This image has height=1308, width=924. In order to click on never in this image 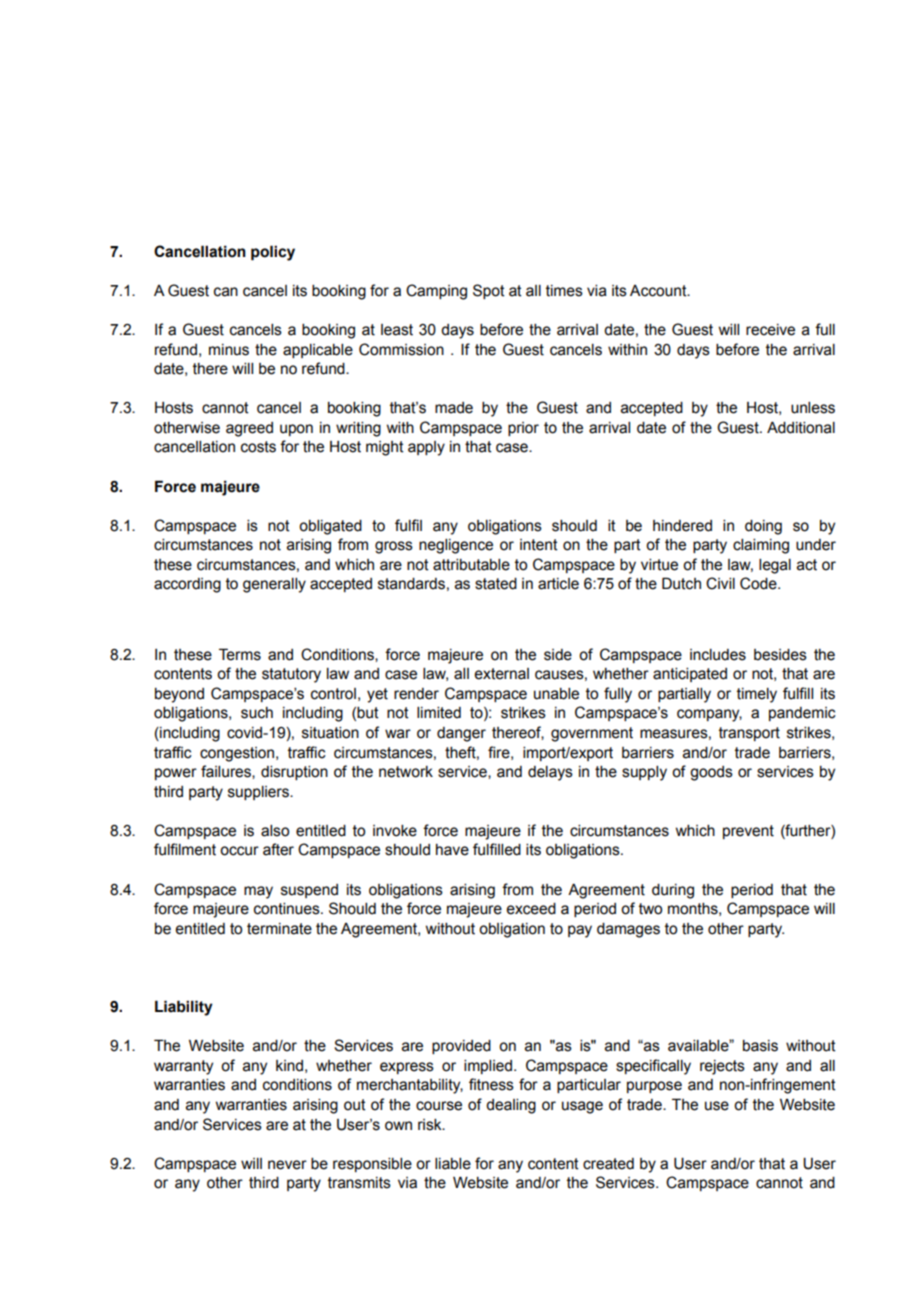, I will do `click(287, 1165)`.
